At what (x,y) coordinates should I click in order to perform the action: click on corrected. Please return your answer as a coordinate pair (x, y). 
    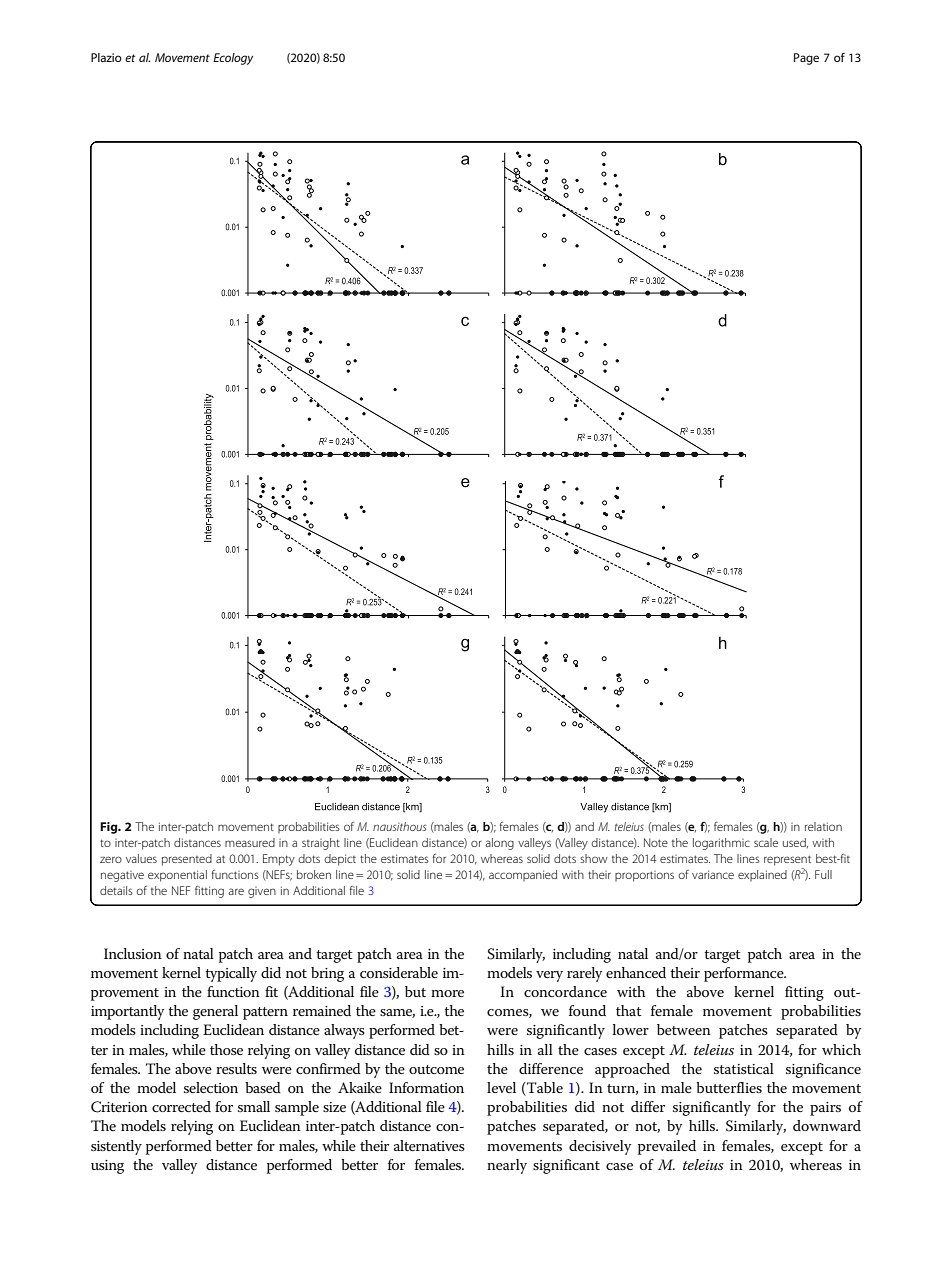
    Looking at the image, I should click on (181, 1106).
